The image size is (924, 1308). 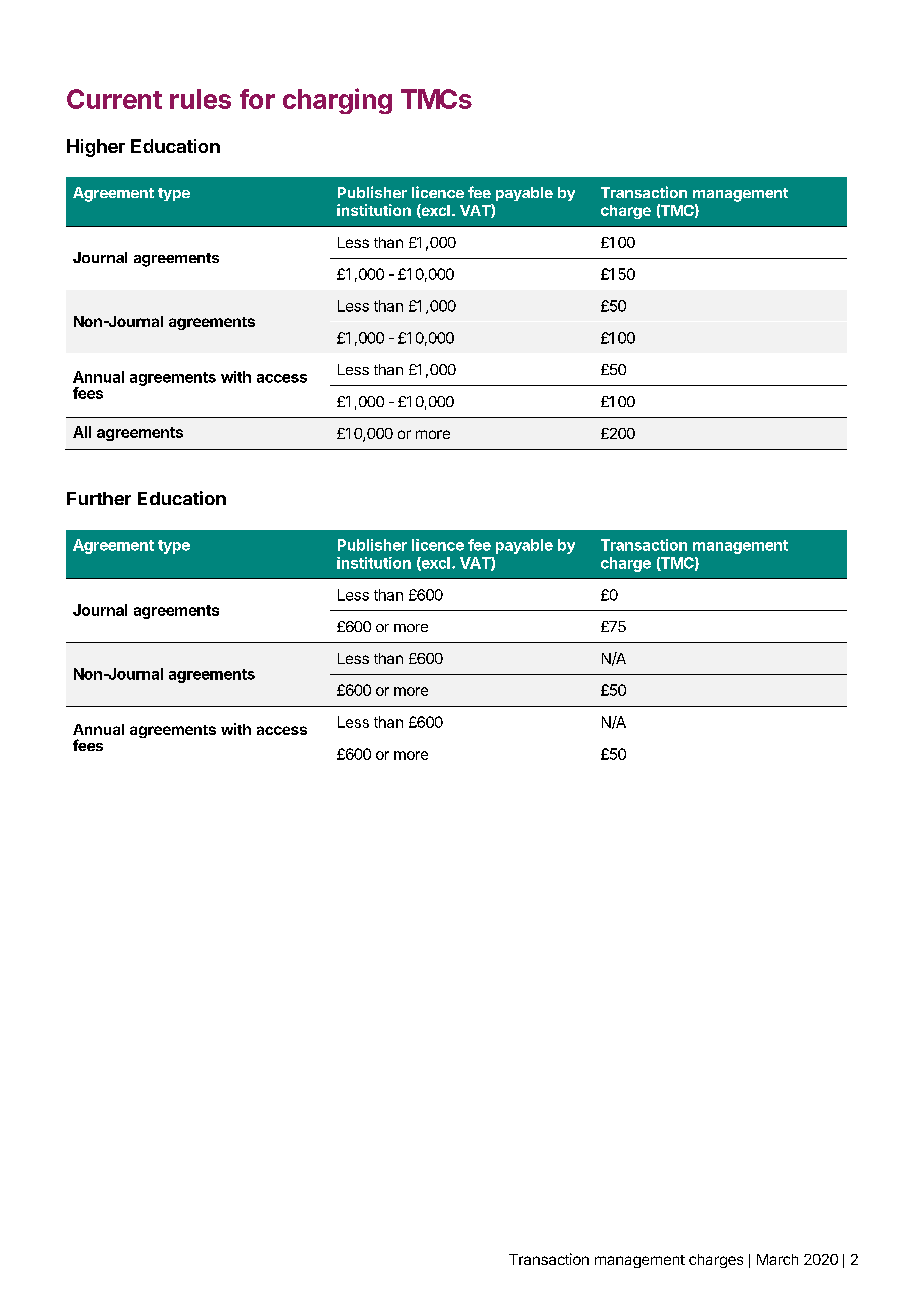 What do you see at coordinates (200, 99) in the screenshot?
I see `rules` at bounding box center [200, 99].
